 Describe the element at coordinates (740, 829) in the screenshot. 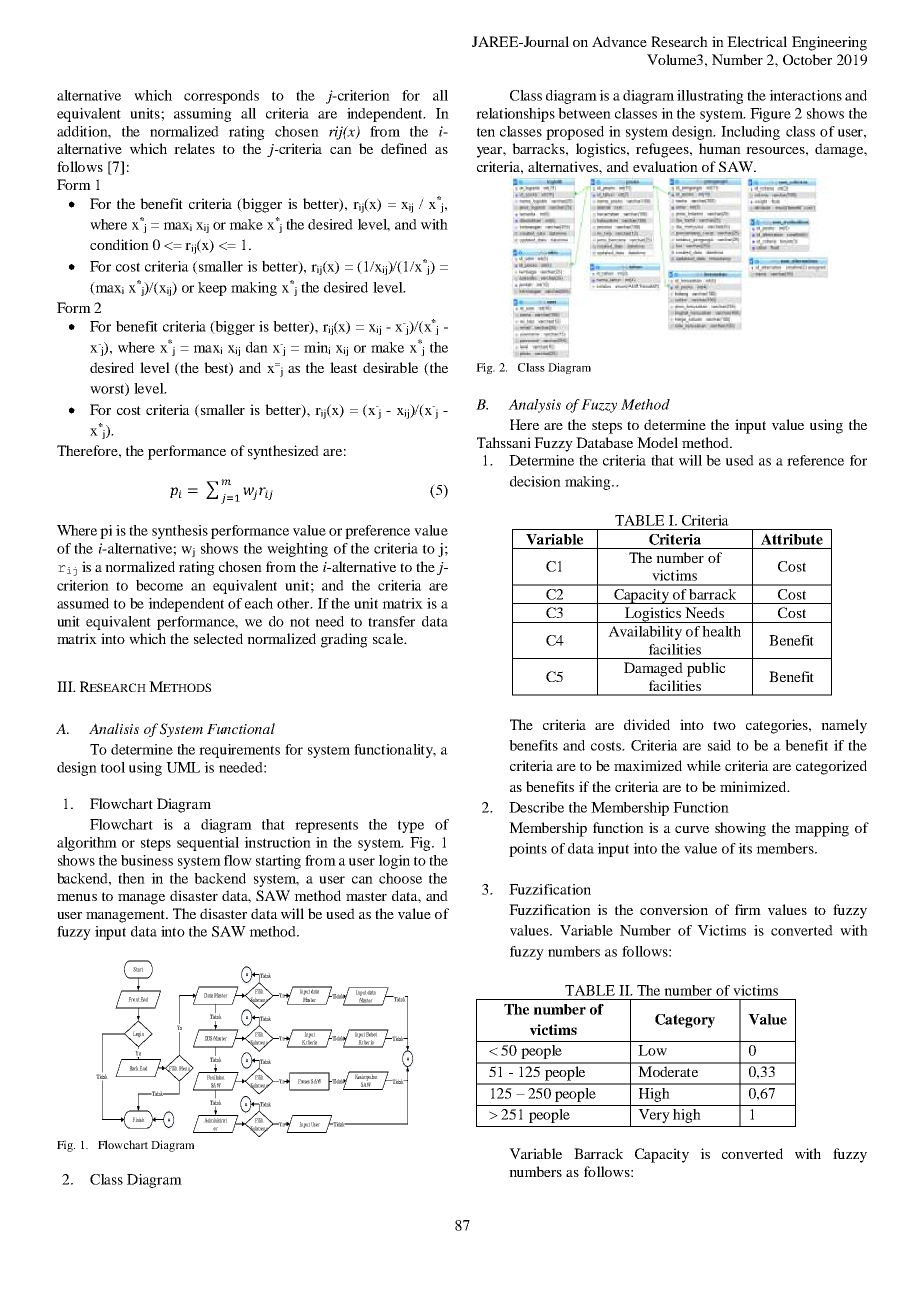

I see `showing` at that location.
